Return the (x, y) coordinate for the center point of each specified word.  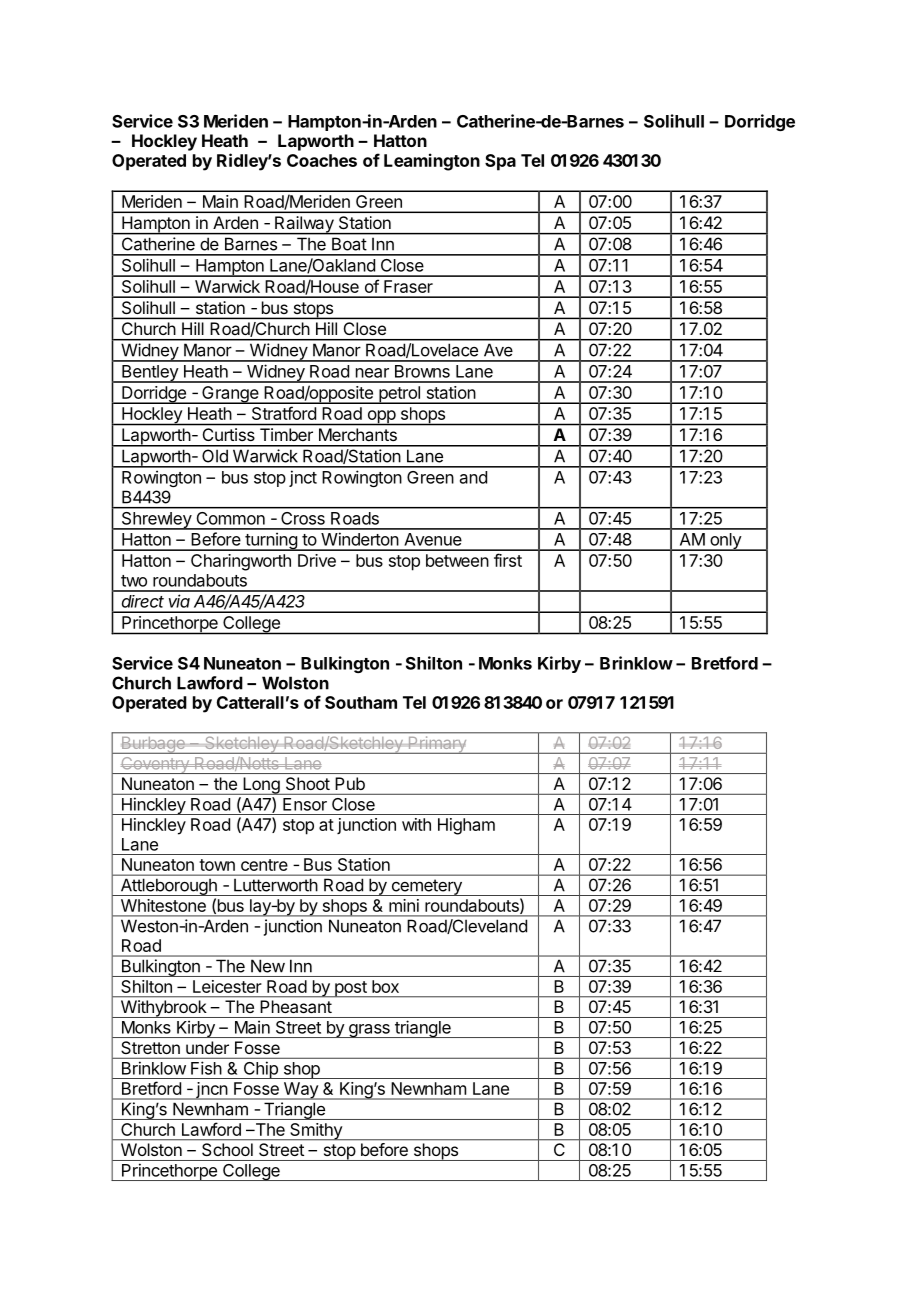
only (725, 542)
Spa (500, 162)
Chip (260, 1070)
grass (369, 1031)
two (134, 581)
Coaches (322, 160)
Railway (304, 225)
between (457, 560)
